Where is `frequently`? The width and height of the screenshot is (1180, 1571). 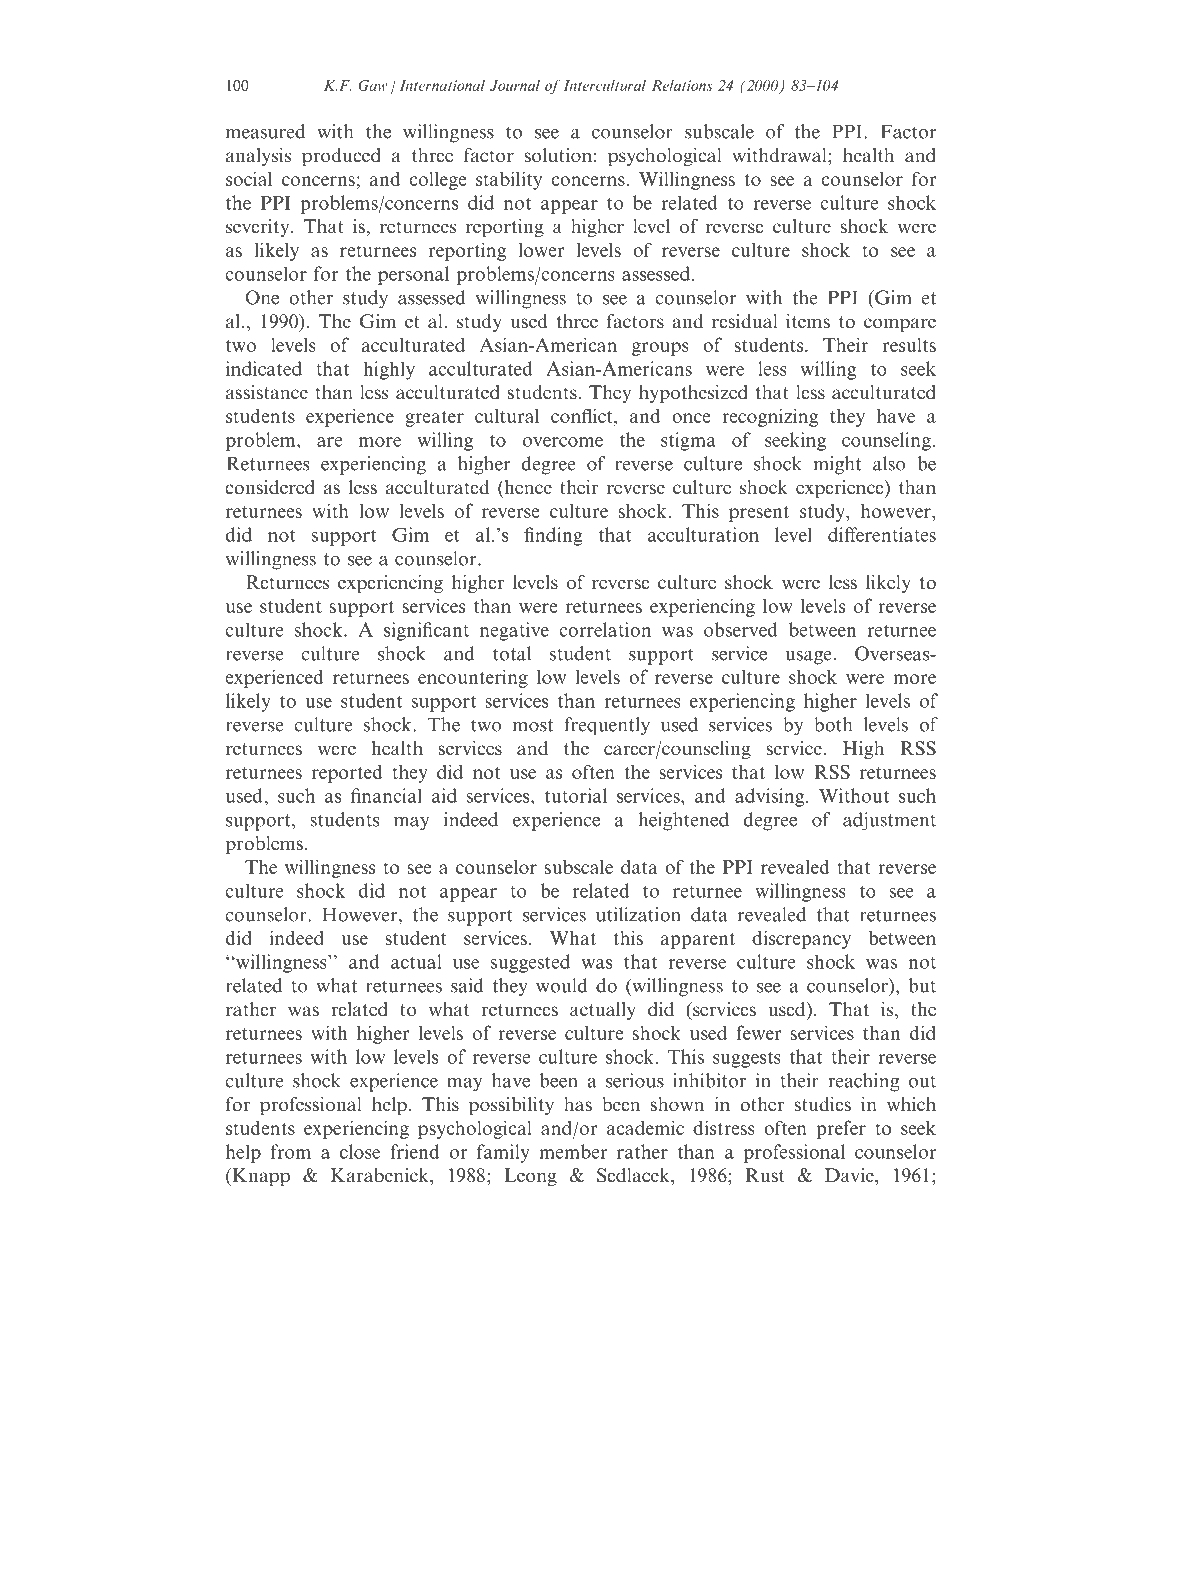 frequently is located at coordinates (607, 726).
